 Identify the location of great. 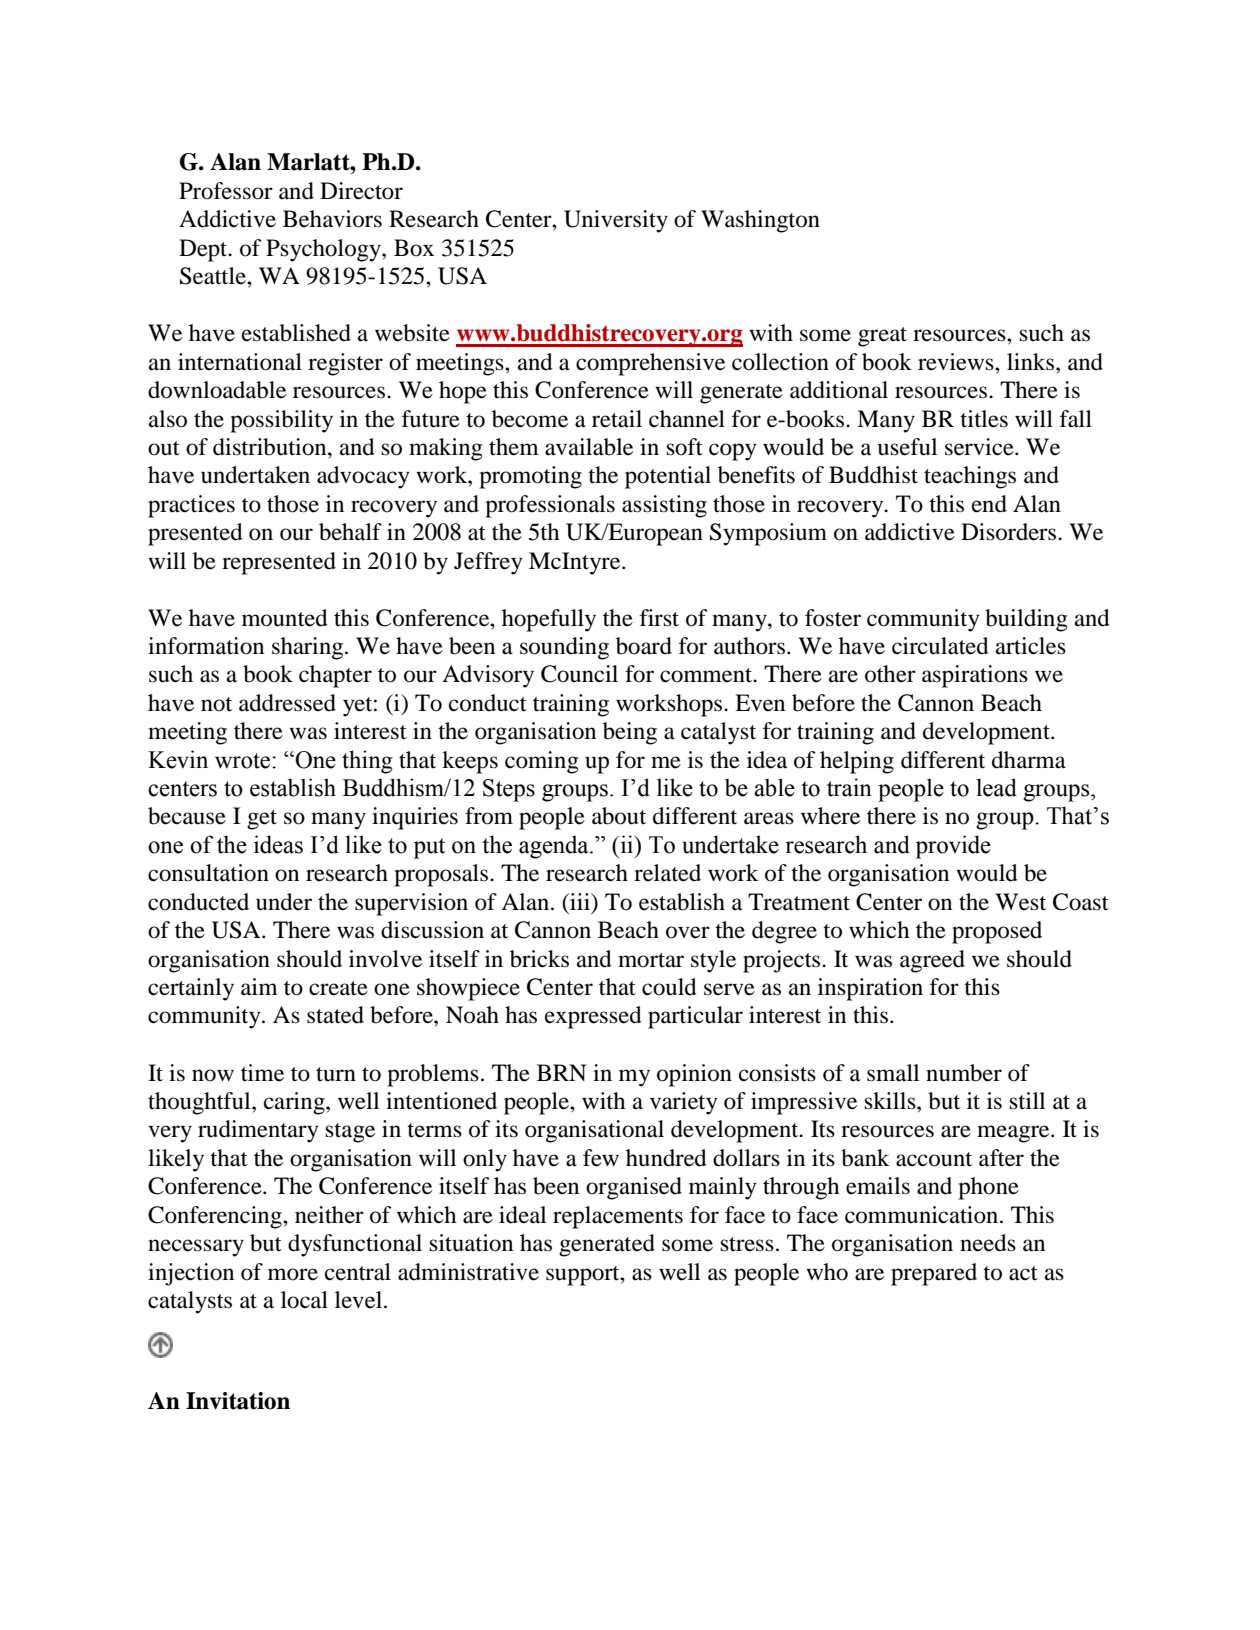
(882, 337).
